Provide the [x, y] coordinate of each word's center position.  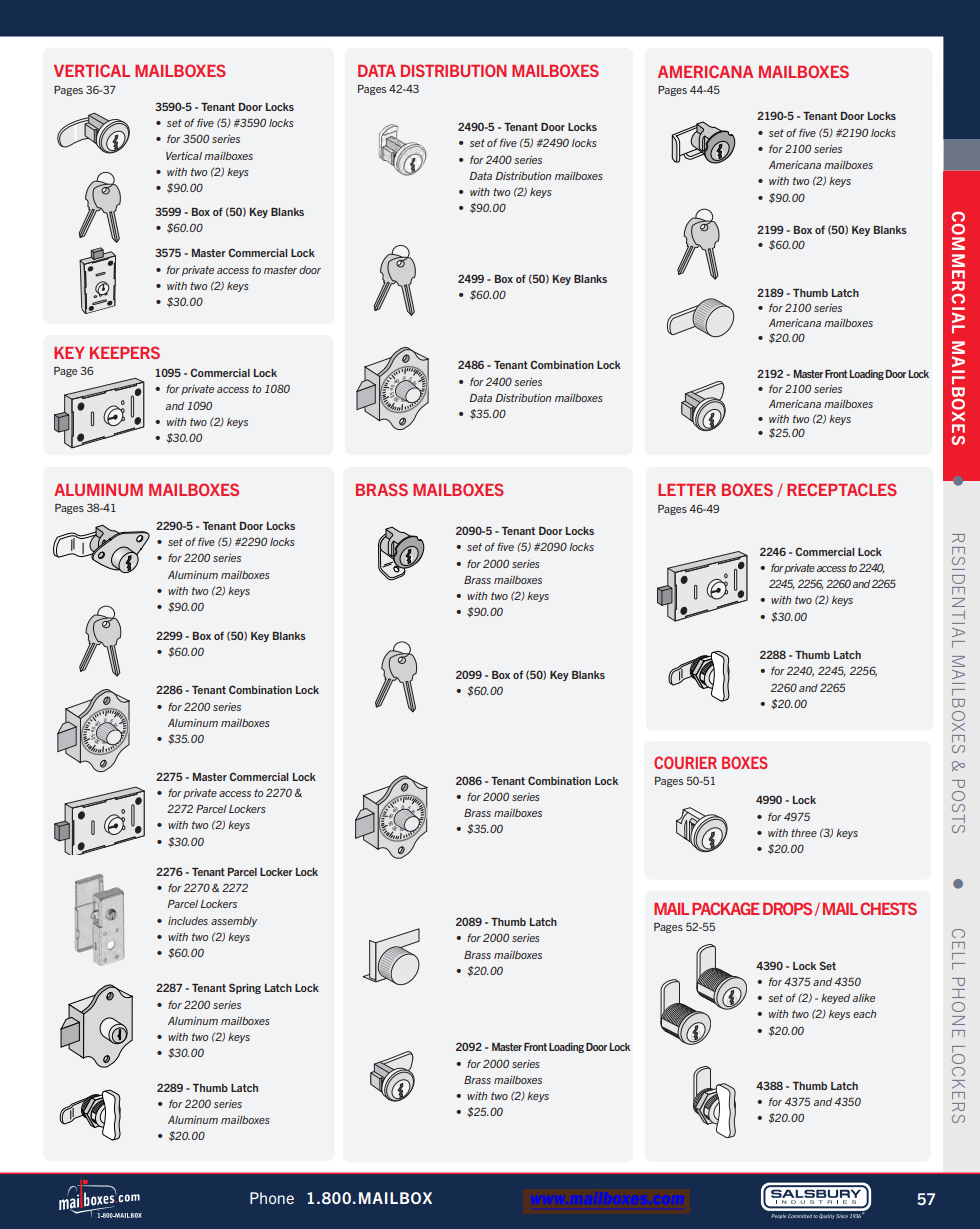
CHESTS [888, 908]
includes [188, 921]
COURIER [685, 762]
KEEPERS [125, 352]
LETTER [687, 490]
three [804, 833]
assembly [234, 922]
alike [864, 998]
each [864, 1014]
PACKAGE [725, 908]
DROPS [787, 908]
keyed [835, 999]
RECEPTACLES [842, 489]
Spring [245, 988]
